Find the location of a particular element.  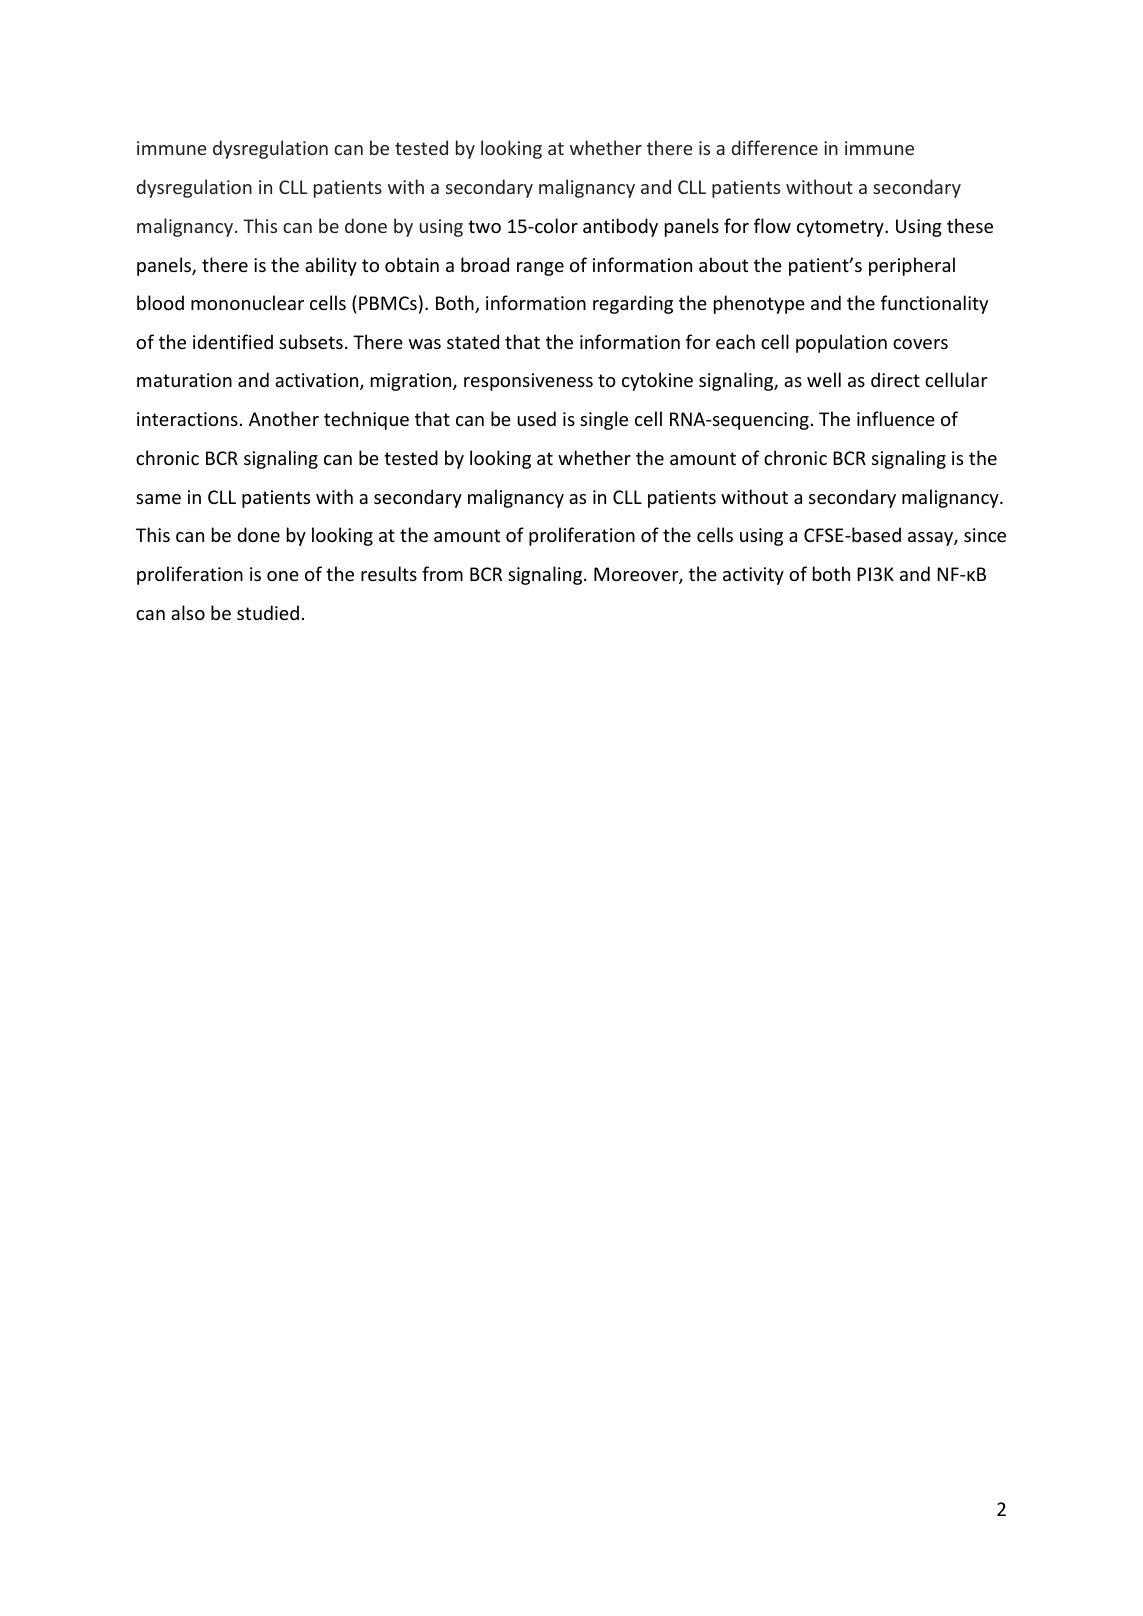

responsiveness is located at coordinates (528, 382).
